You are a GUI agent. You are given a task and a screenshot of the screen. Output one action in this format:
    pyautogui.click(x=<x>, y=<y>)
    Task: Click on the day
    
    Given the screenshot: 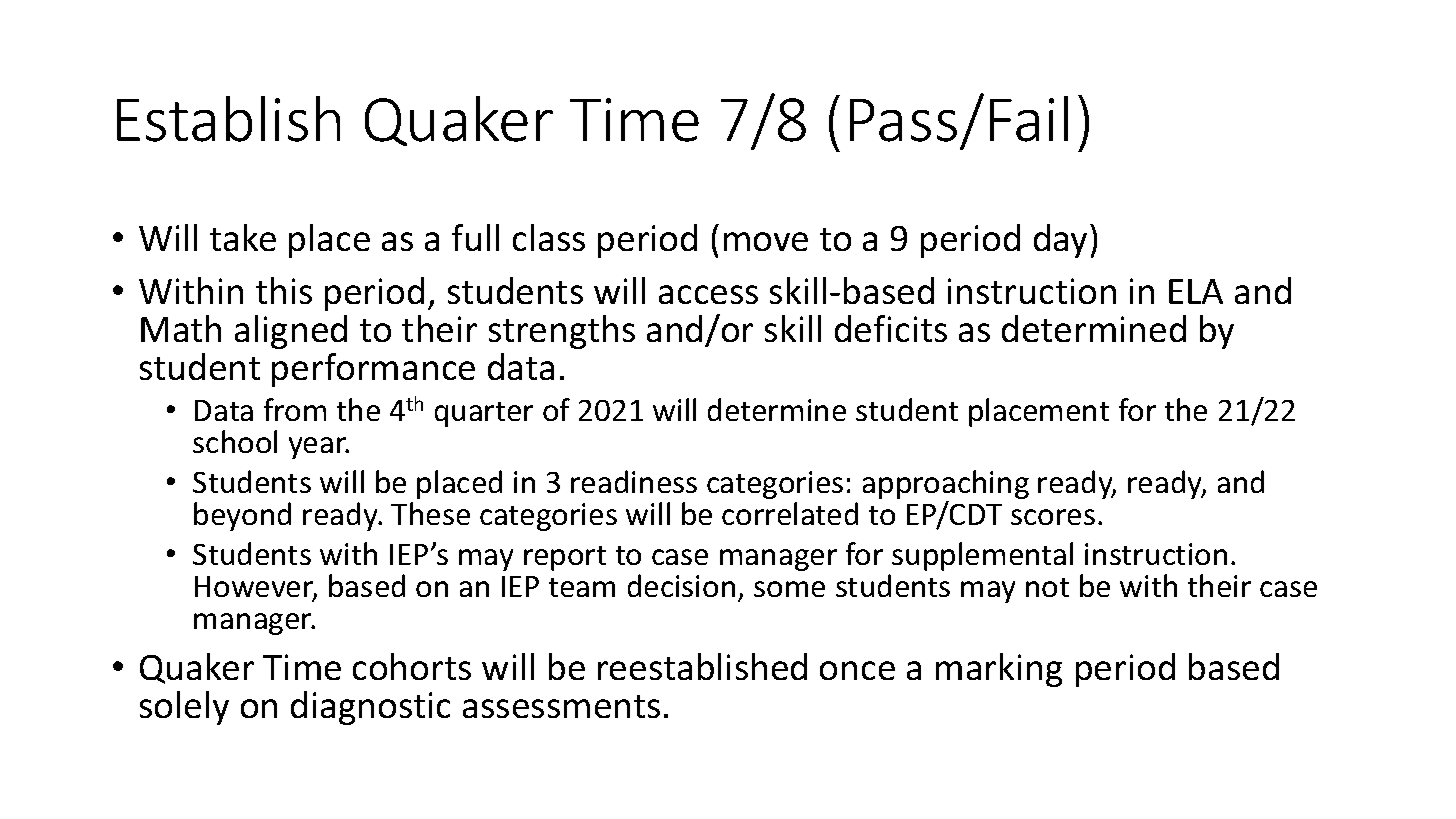 What is the action you would take?
    pyautogui.click(x=1062, y=241)
